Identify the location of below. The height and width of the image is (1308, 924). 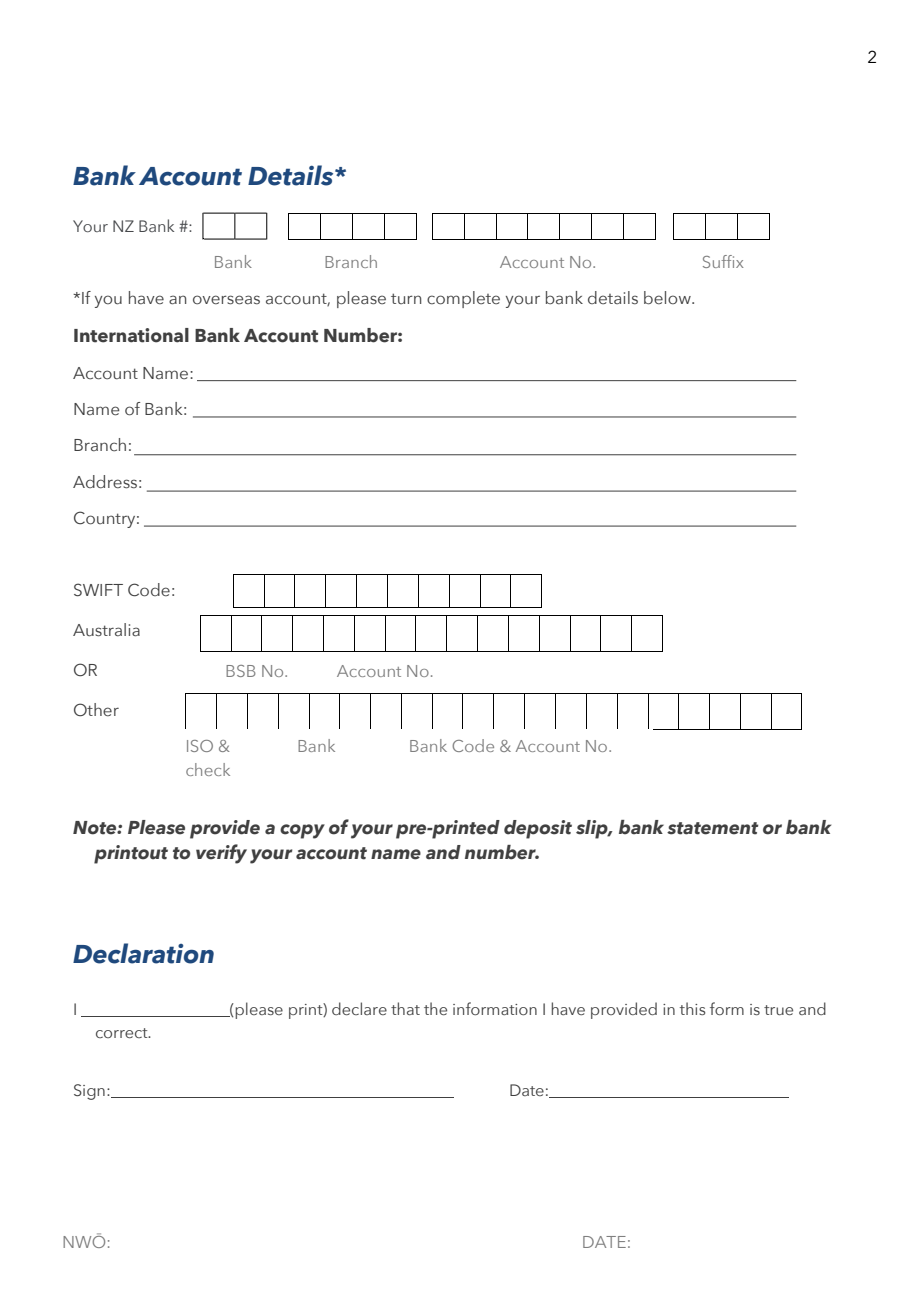
(668, 298).
